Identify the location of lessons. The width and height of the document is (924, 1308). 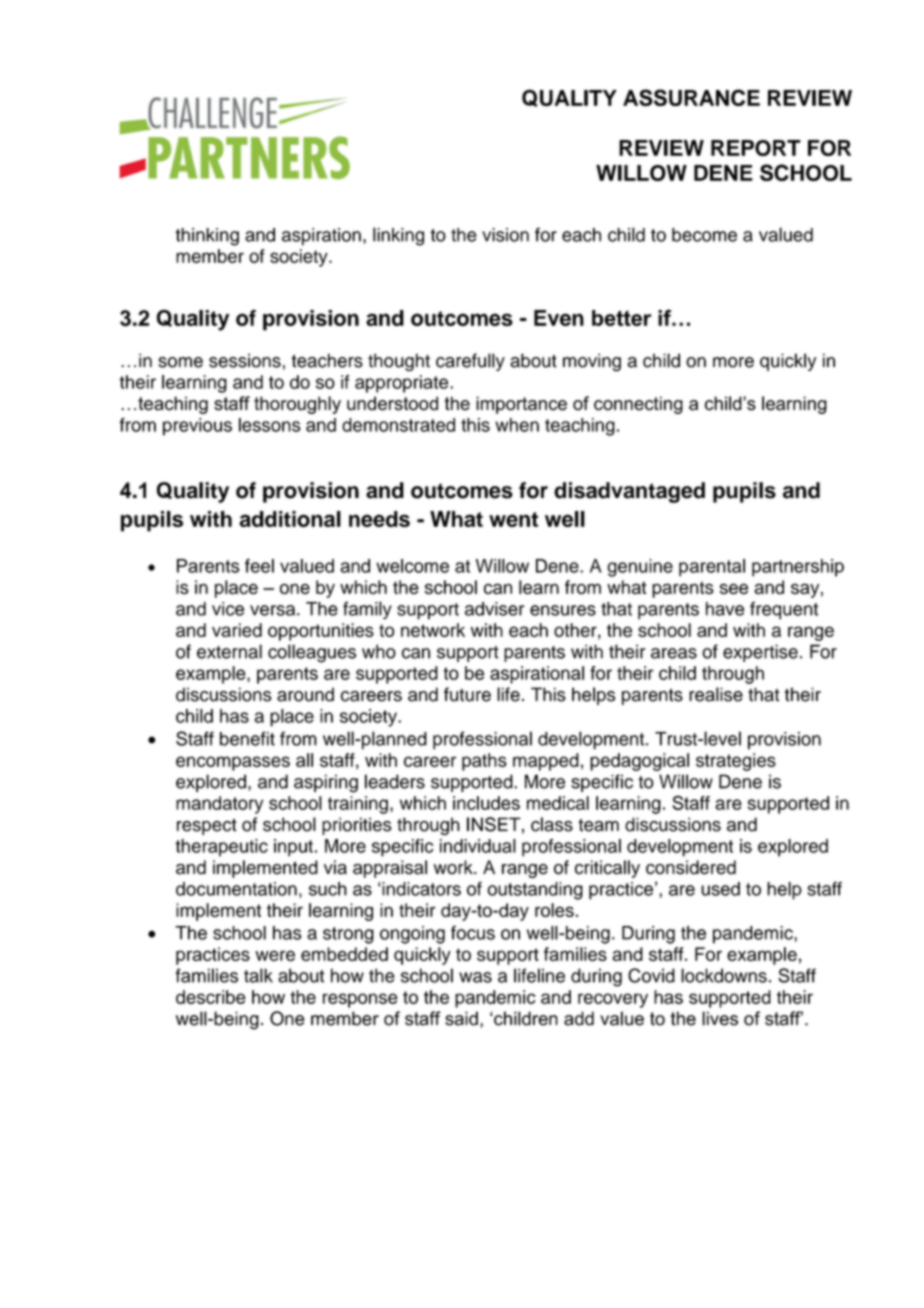
(270, 425).
